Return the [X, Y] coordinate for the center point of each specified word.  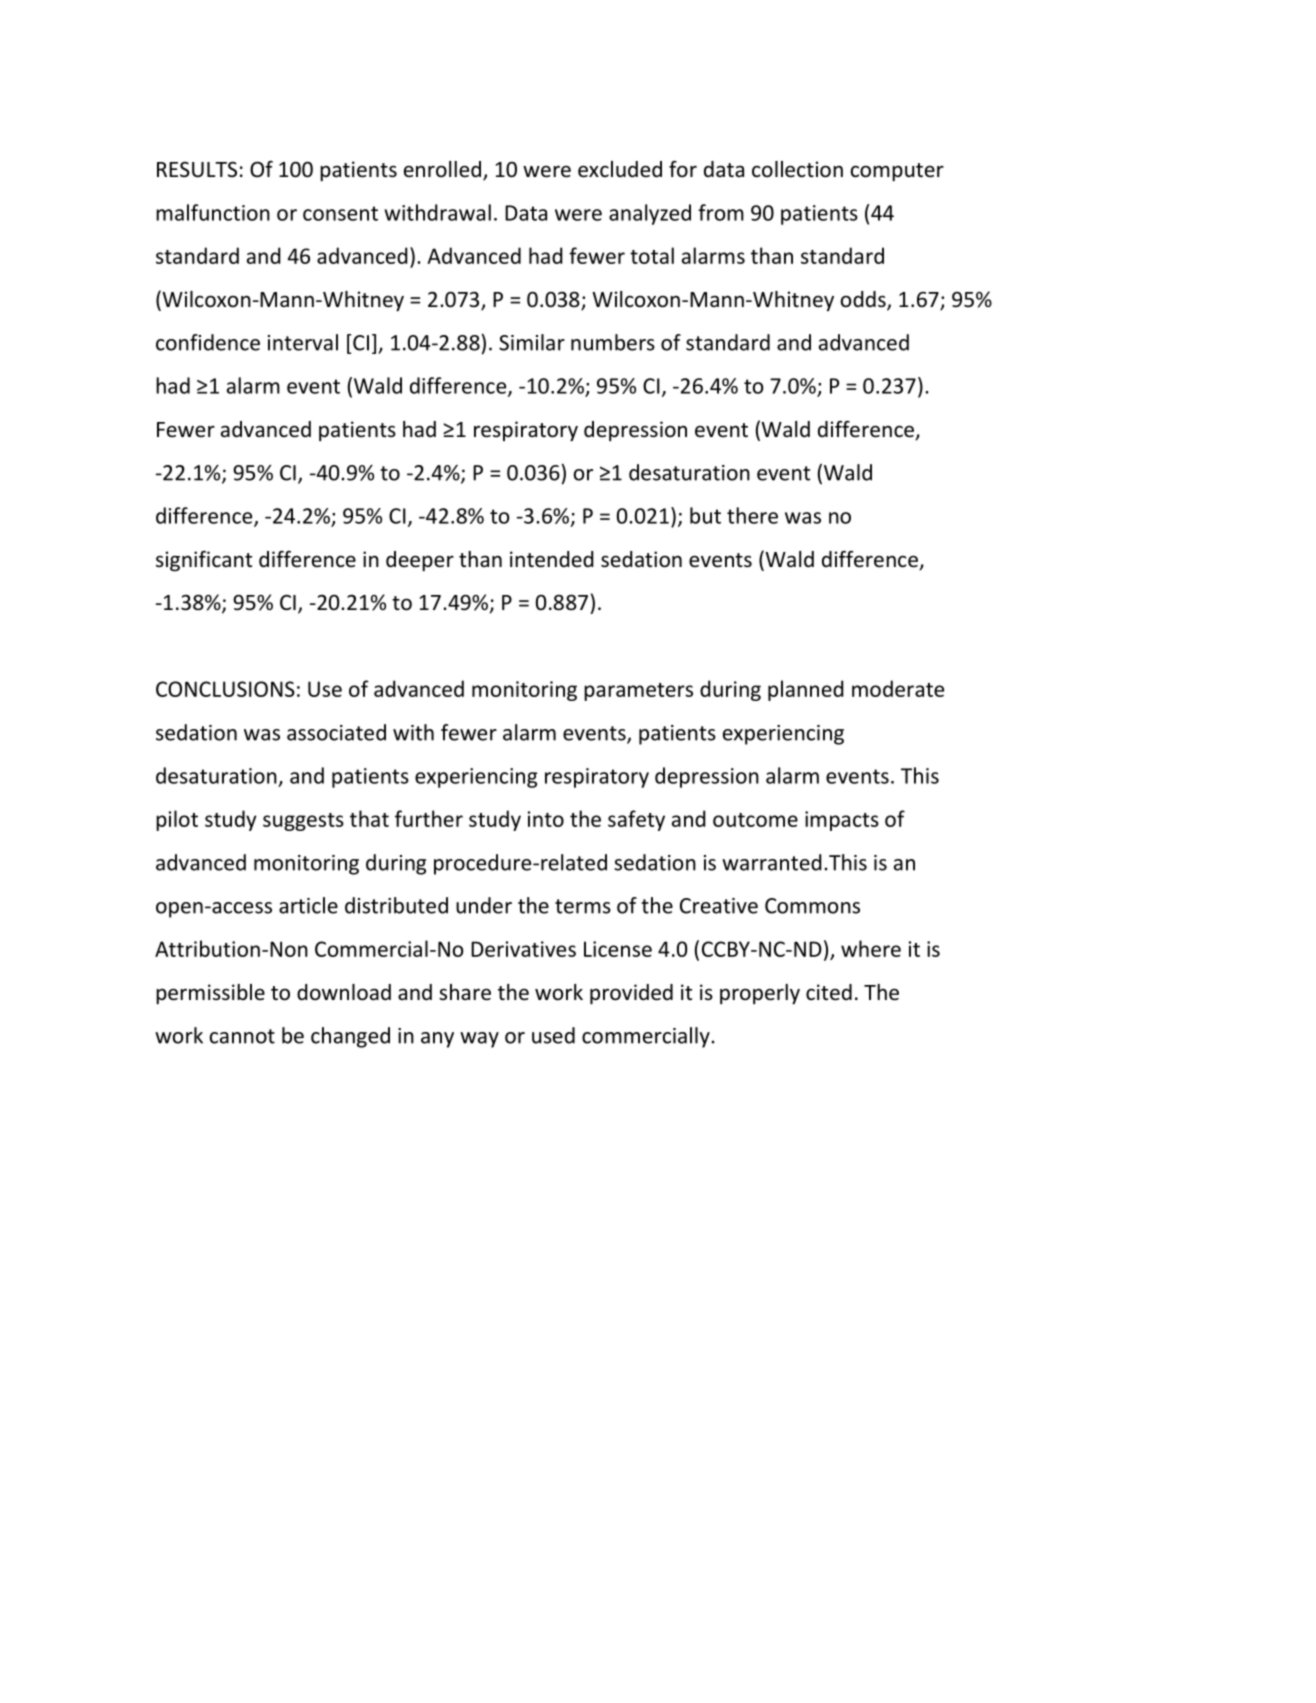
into [546, 819]
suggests [303, 822]
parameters [638, 692]
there [752, 515]
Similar [532, 342]
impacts [842, 821]
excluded [620, 169]
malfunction [213, 212]
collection [797, 169]
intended [552, 559]
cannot [242, 1036]
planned [806, 690]
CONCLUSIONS [225, 689]
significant [204, 561]
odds [864, 300]
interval [303, 342]
